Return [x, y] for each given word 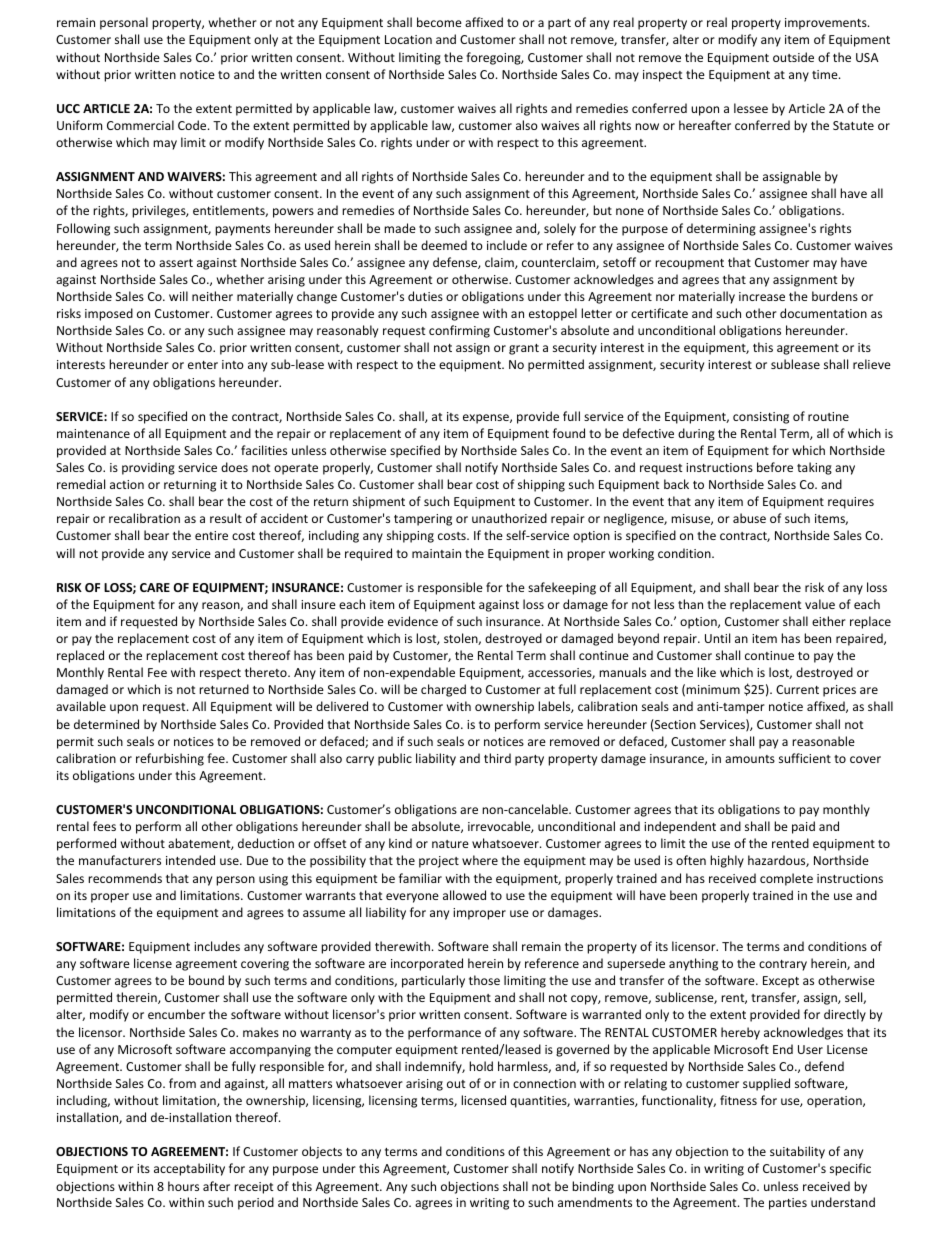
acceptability [189, 1169]
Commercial [140, 125]
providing [148, 468]
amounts [750, 759]
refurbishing [170, 759]
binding [593, 1187]
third [497, 758]
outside [793, 57]
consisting [761, 418]
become [439, 22]
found [569, 433]
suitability [797, 1152]
